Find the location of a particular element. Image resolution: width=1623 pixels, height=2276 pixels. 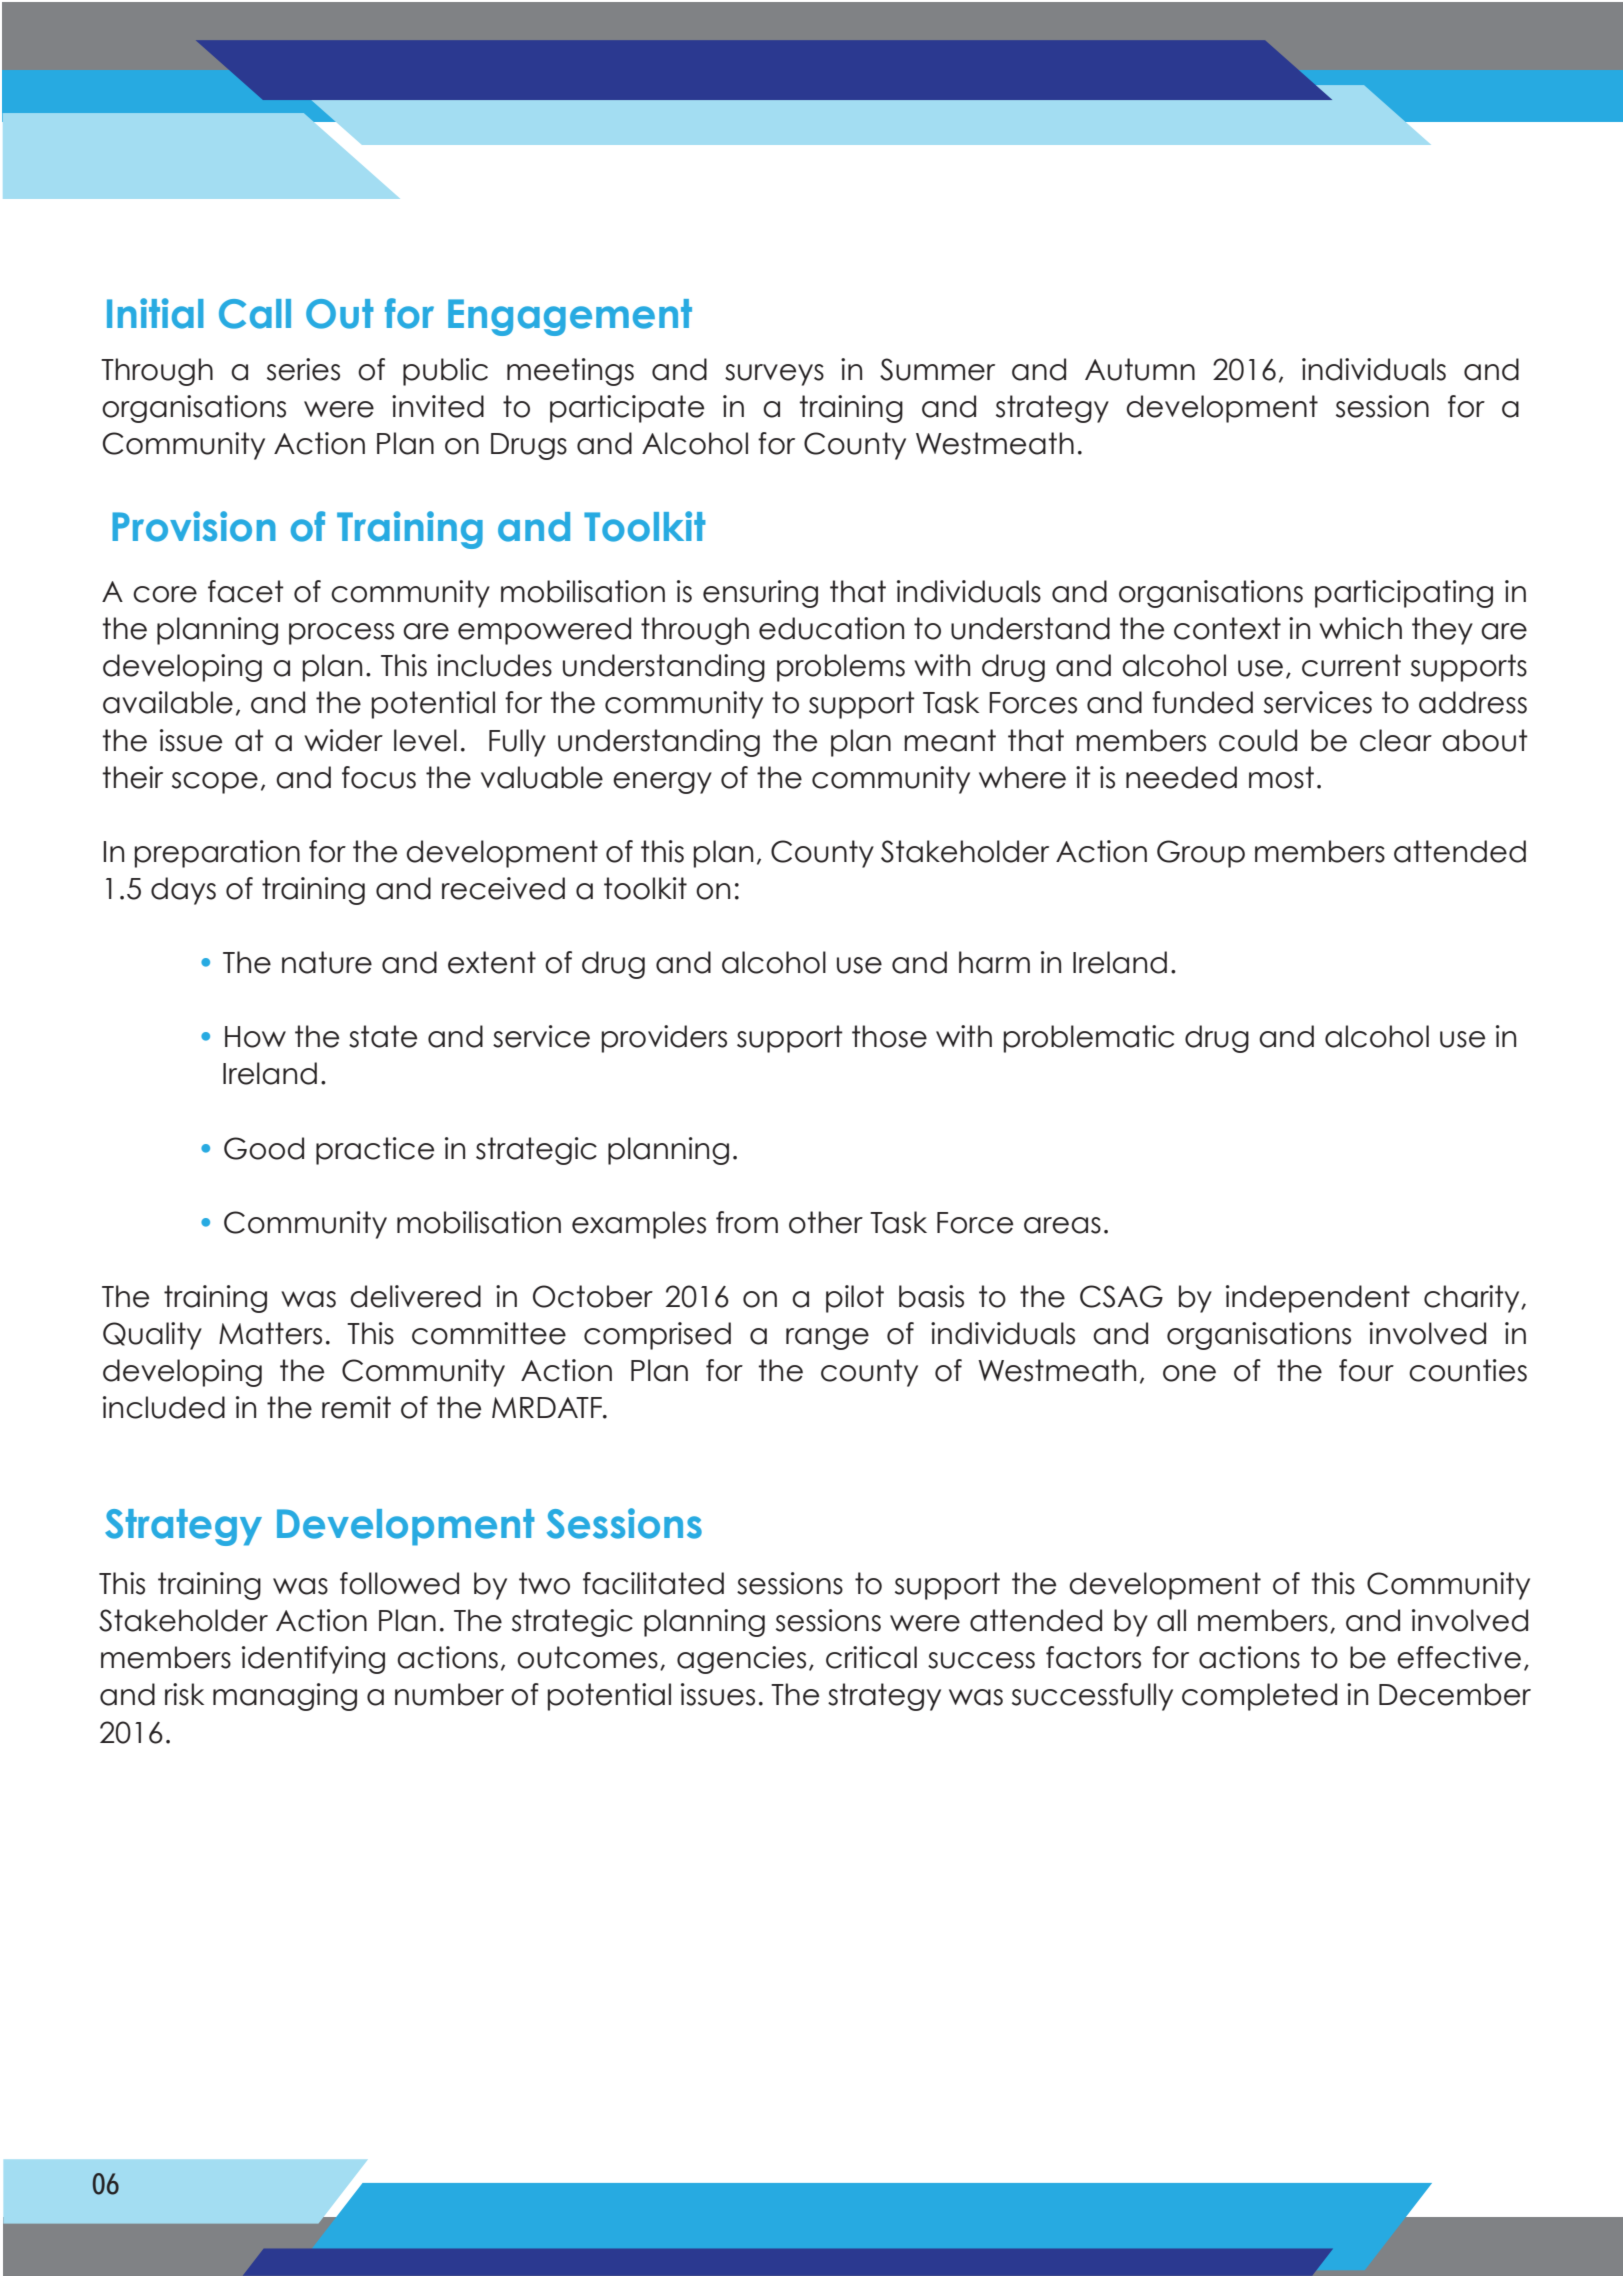

those is located at coordinates (889, 1036).
